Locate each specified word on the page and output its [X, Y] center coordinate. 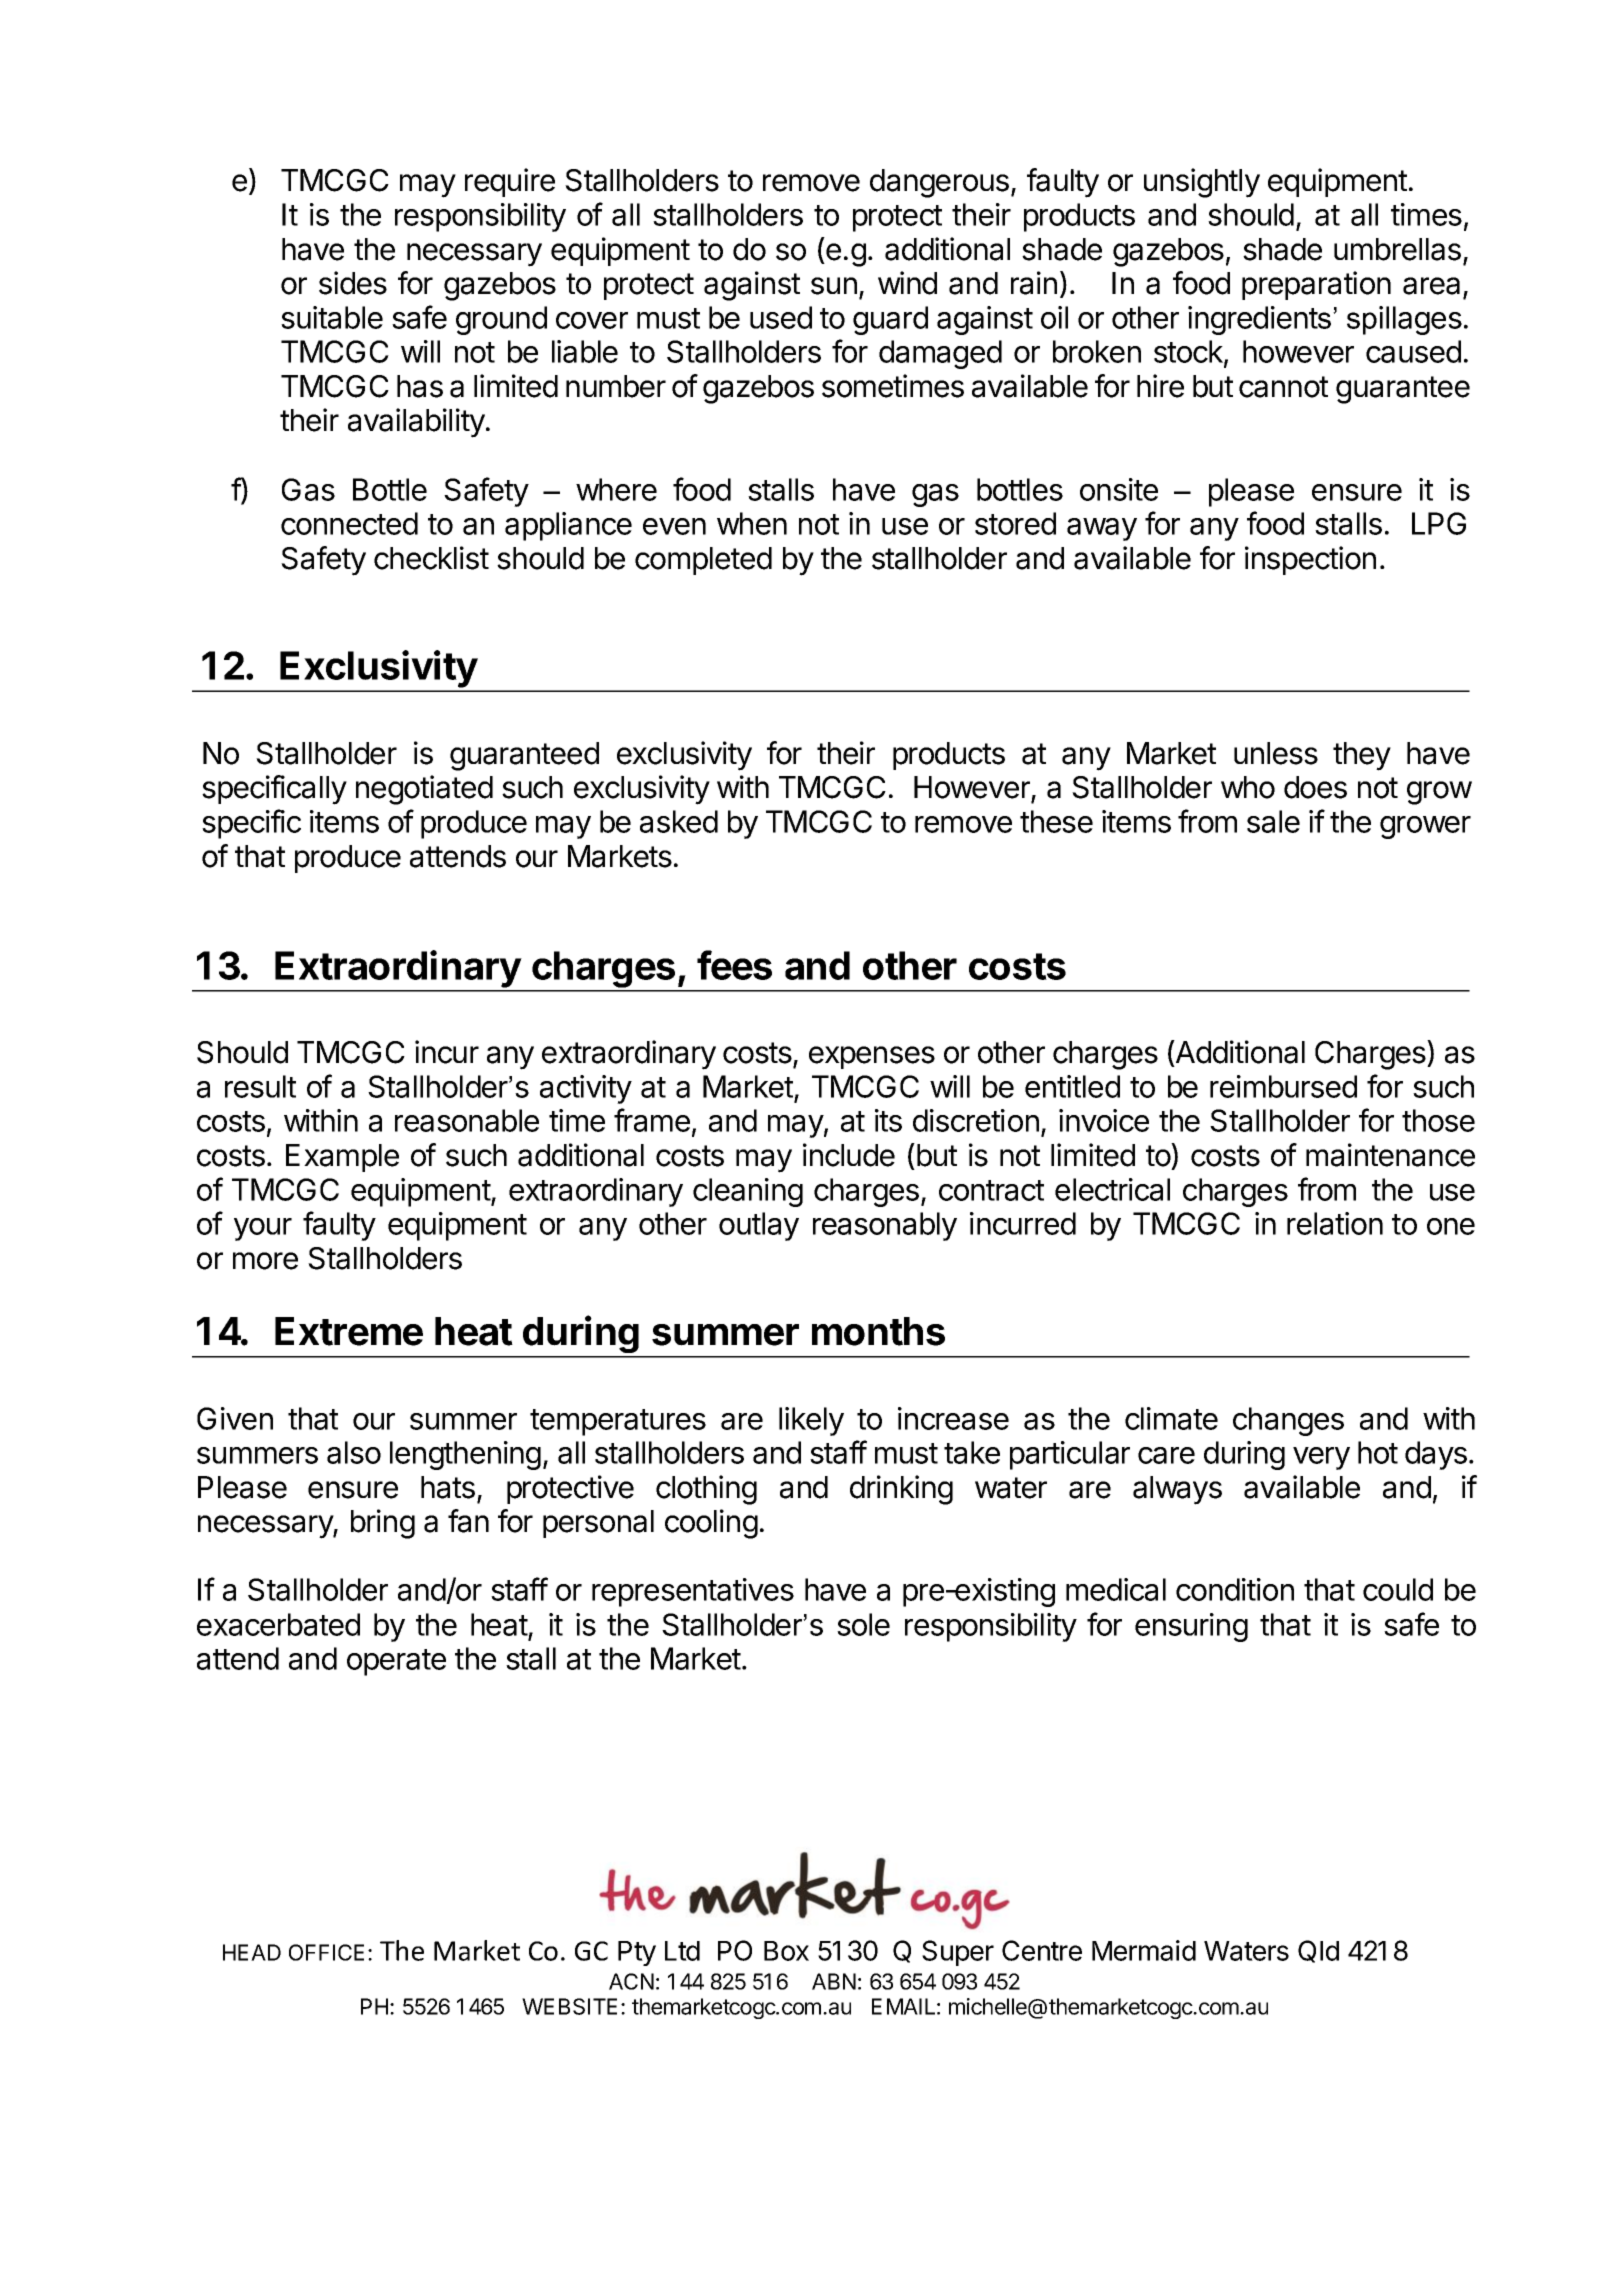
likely [811, 1421]
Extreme [349, 1331]
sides [353, 283]
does [1315, 787]
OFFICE [326, 1952]
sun [834, 286]
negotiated [424, 790]
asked [679, 821]
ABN [834, 1981]
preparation [1316, 285]
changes [1288, 1421]
